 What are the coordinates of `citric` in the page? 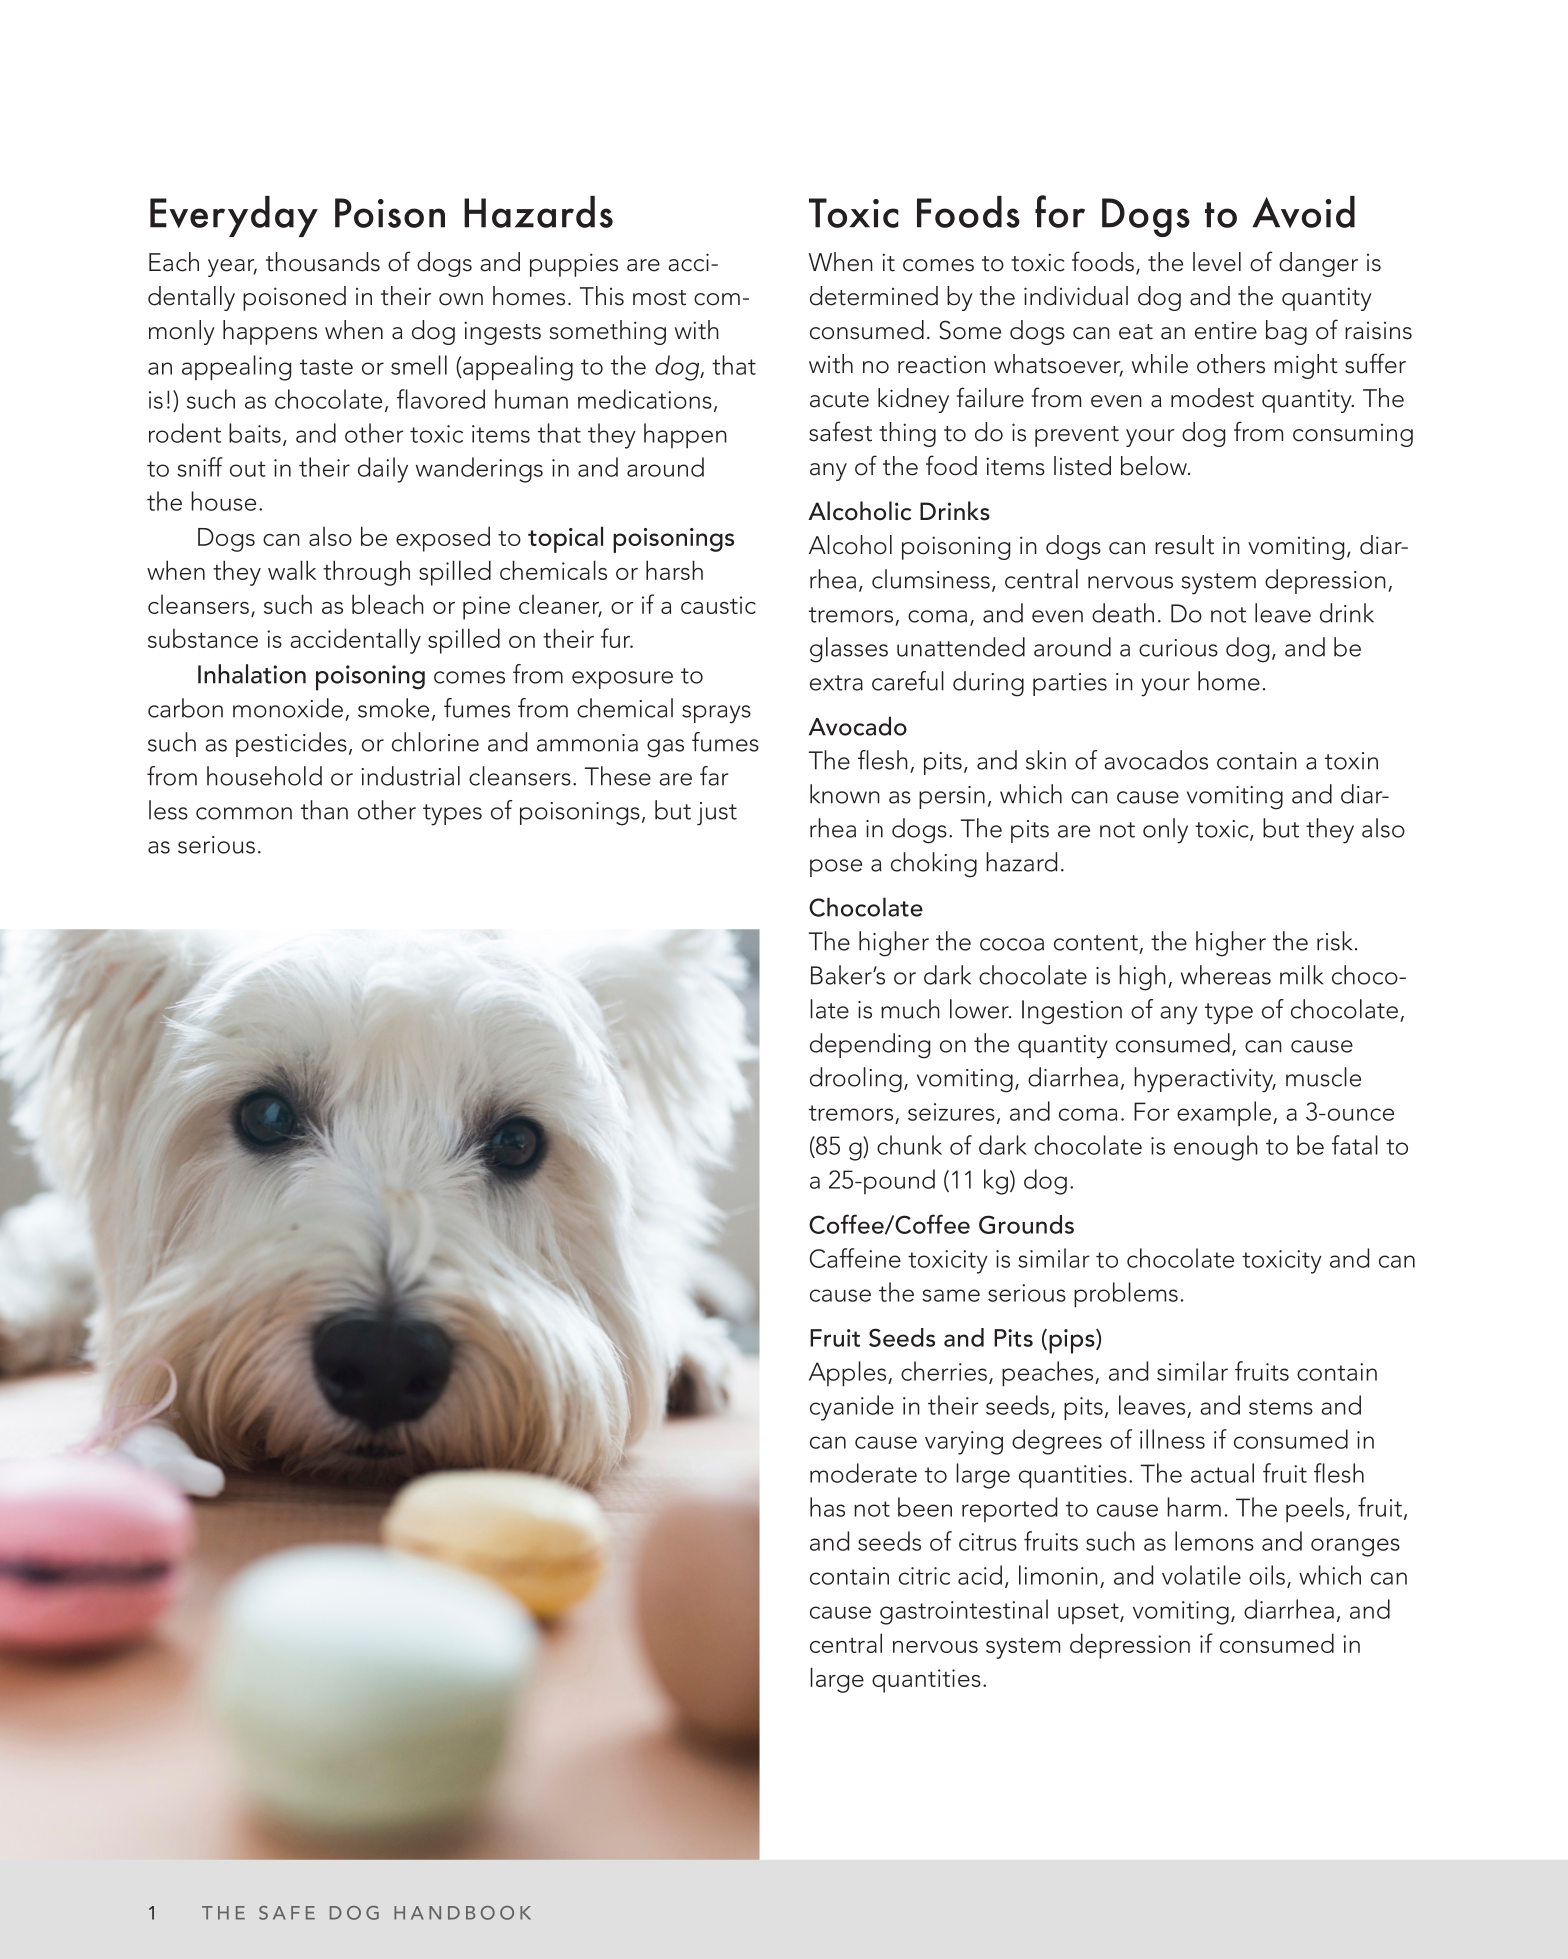 It's located at (924, 1576).
